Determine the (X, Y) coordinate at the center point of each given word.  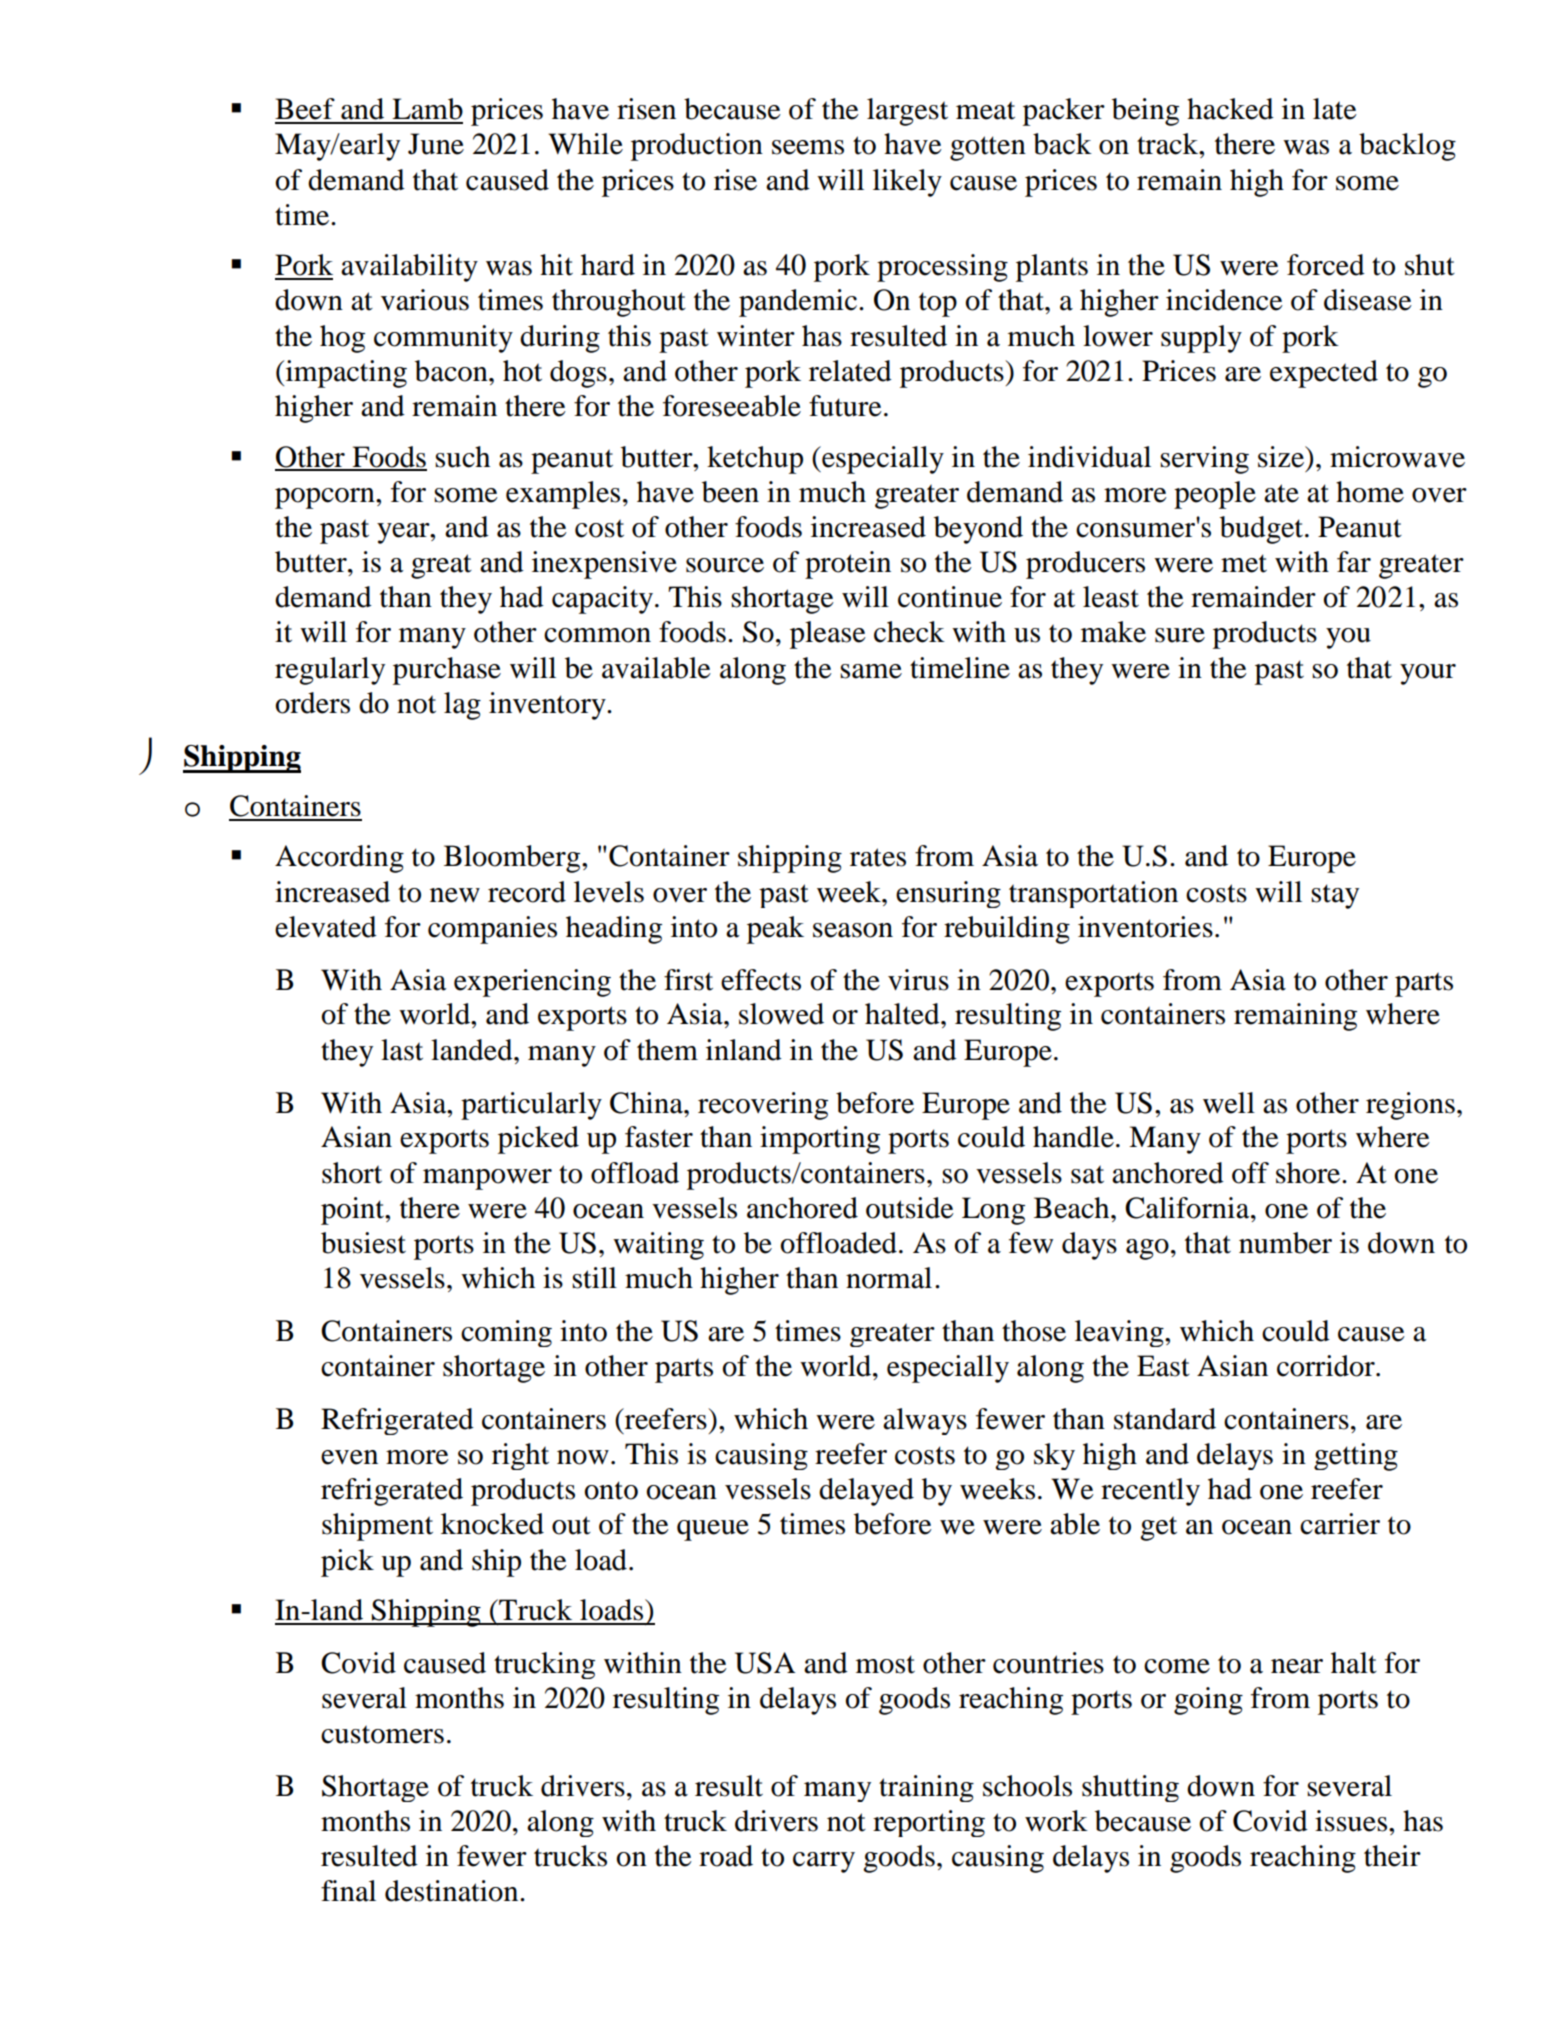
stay (1335, 896)
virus (918, 980)
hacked (1230, 109)
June (436, 144)
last (402, 1050)
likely (907, 183)
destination (453, 1891)
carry (824, 1862)
